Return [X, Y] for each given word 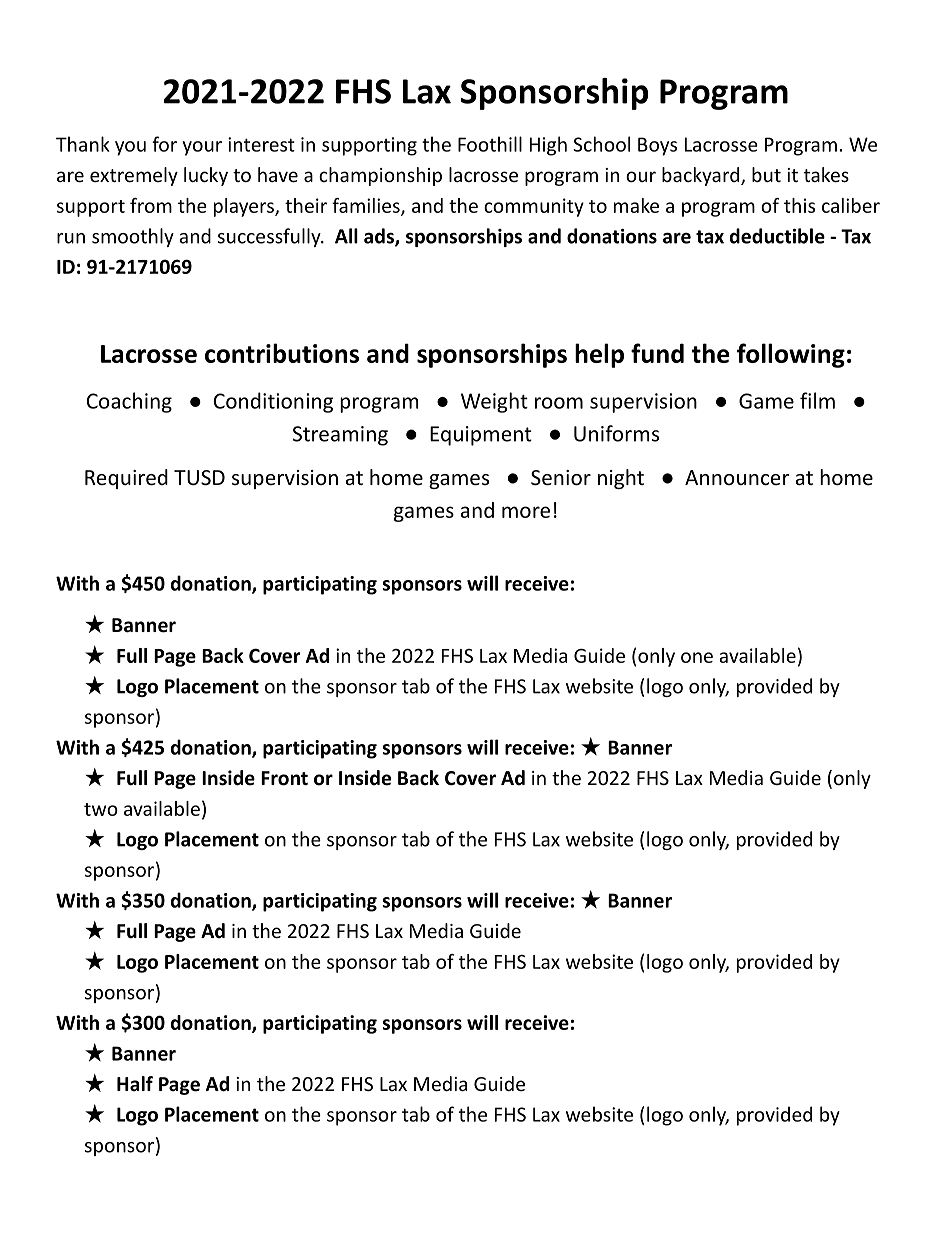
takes [826, 174]
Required [126, 479]
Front [284, 778]
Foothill [490, 144]
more [526, 512]
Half [135, 1084]
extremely [134, 176]
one [697, 657]
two [101, 809]
